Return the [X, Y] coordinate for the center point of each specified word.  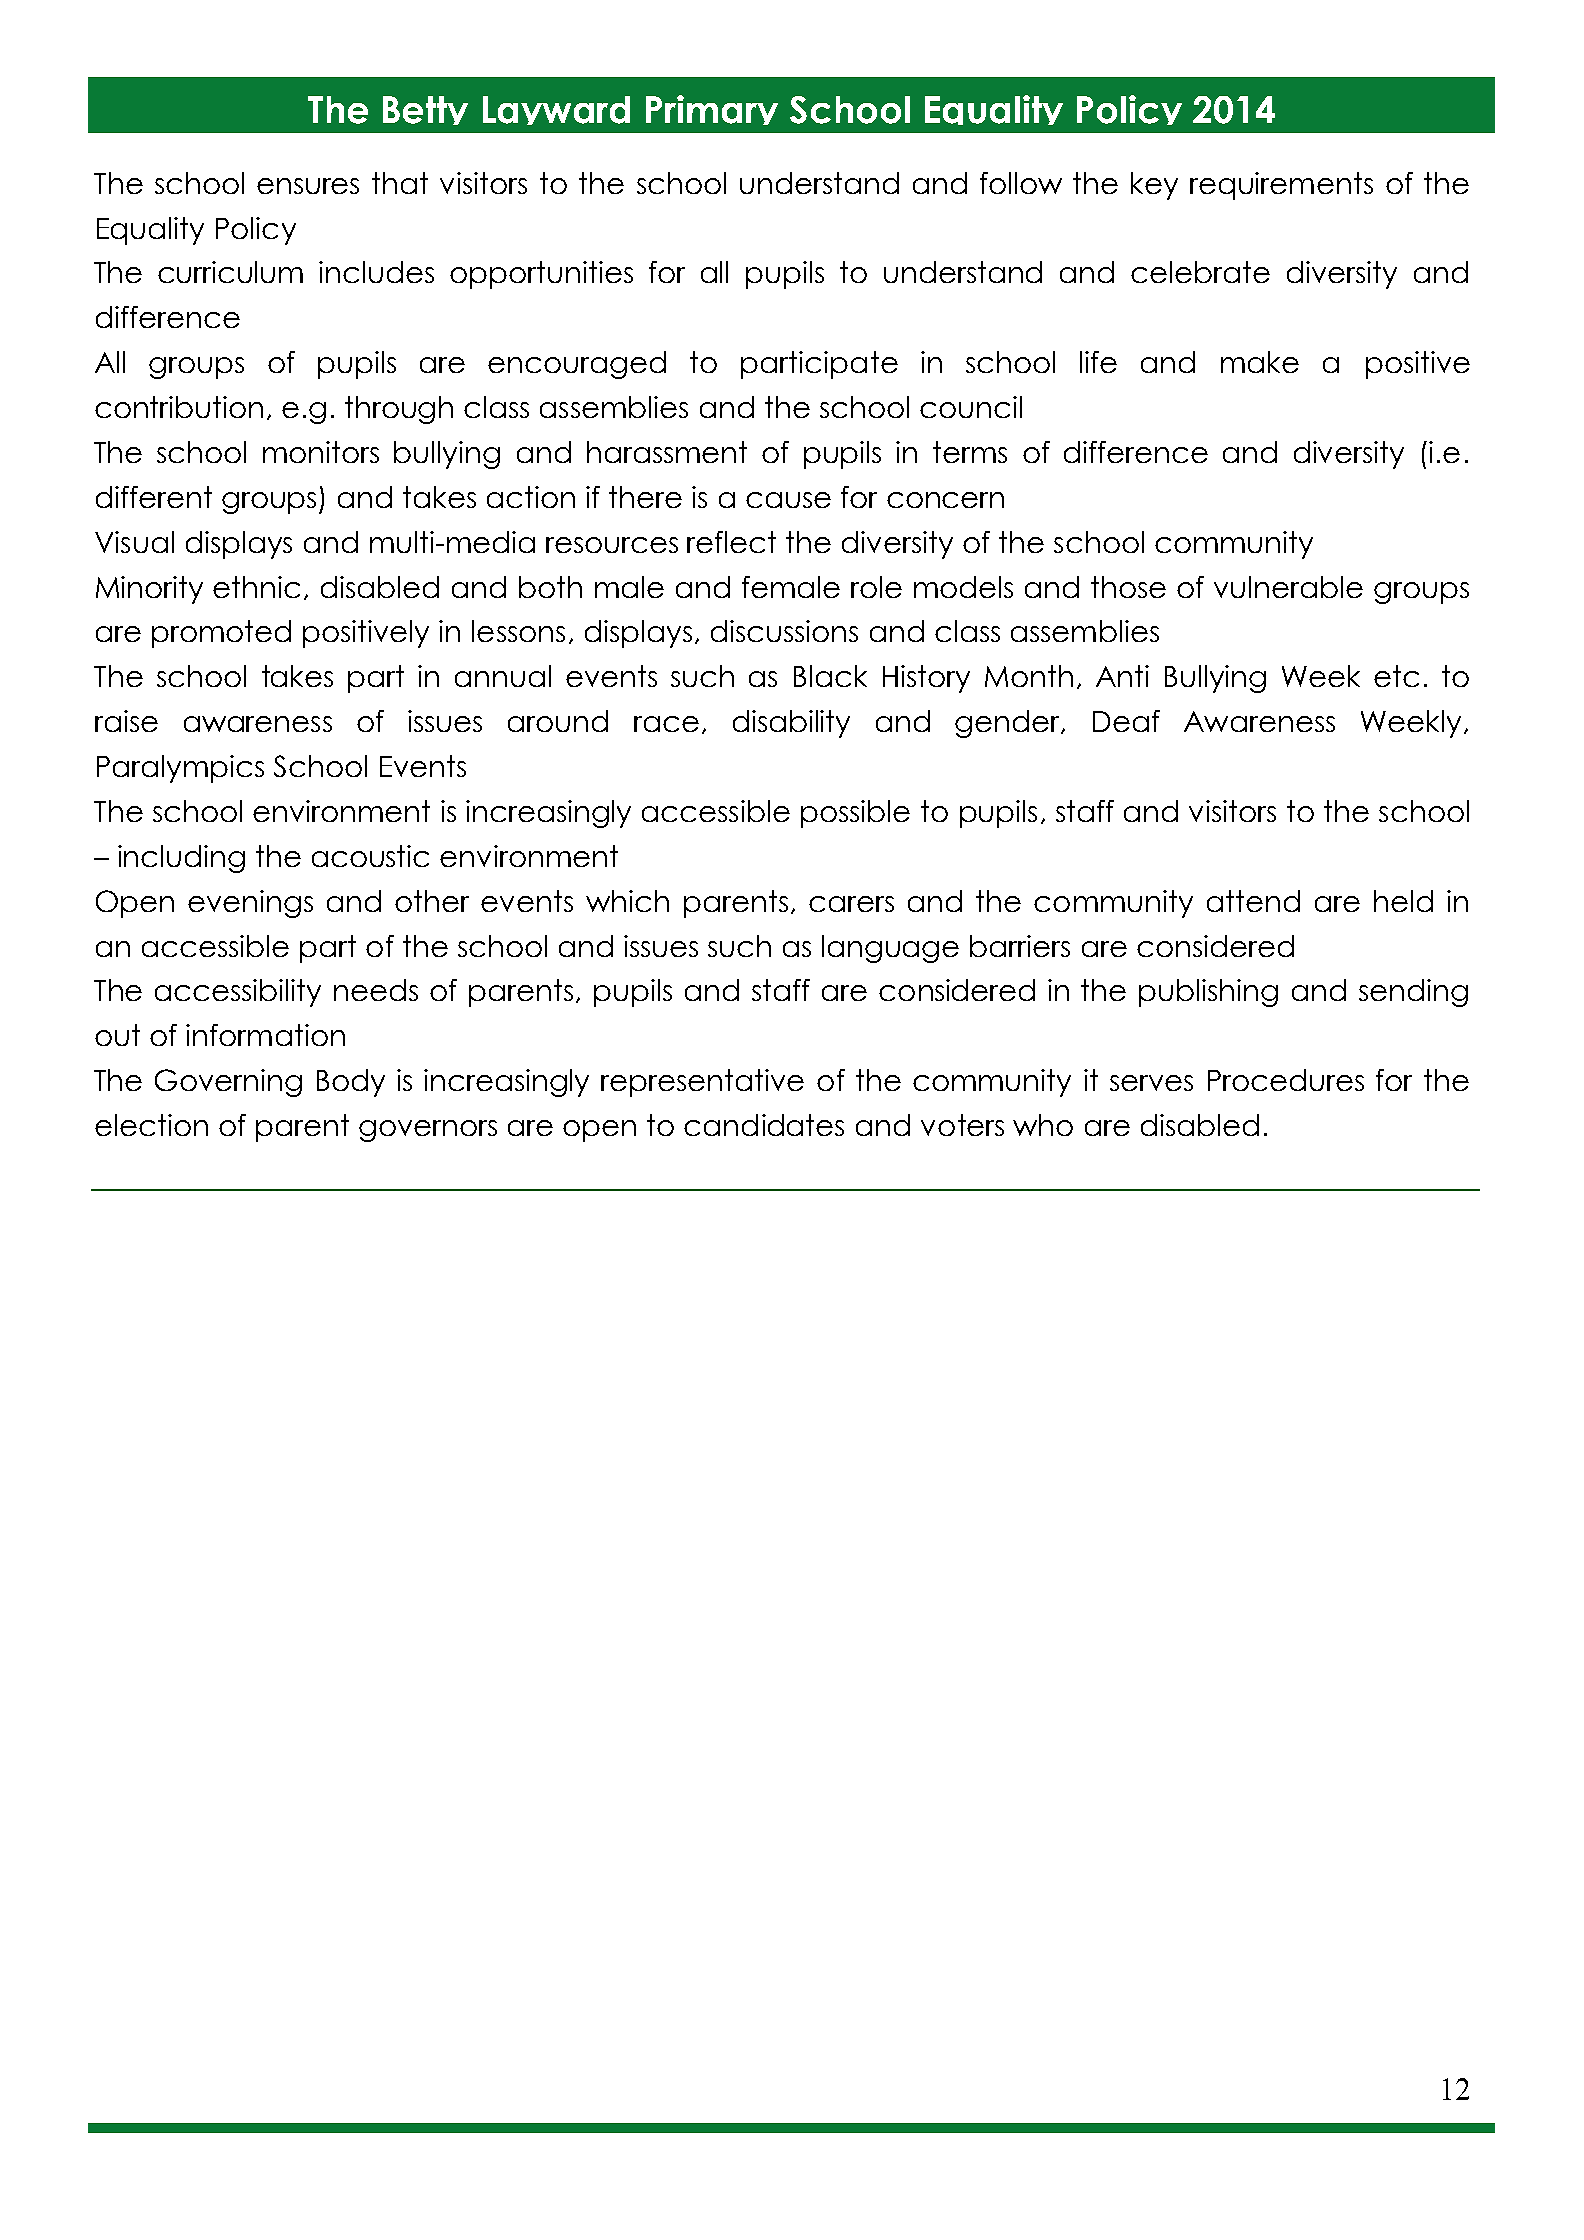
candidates [764, 1125]
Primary [712, 110]
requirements [1281, 186]
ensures [308, 186]
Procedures [1286, 1080]
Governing [228, 1083]
